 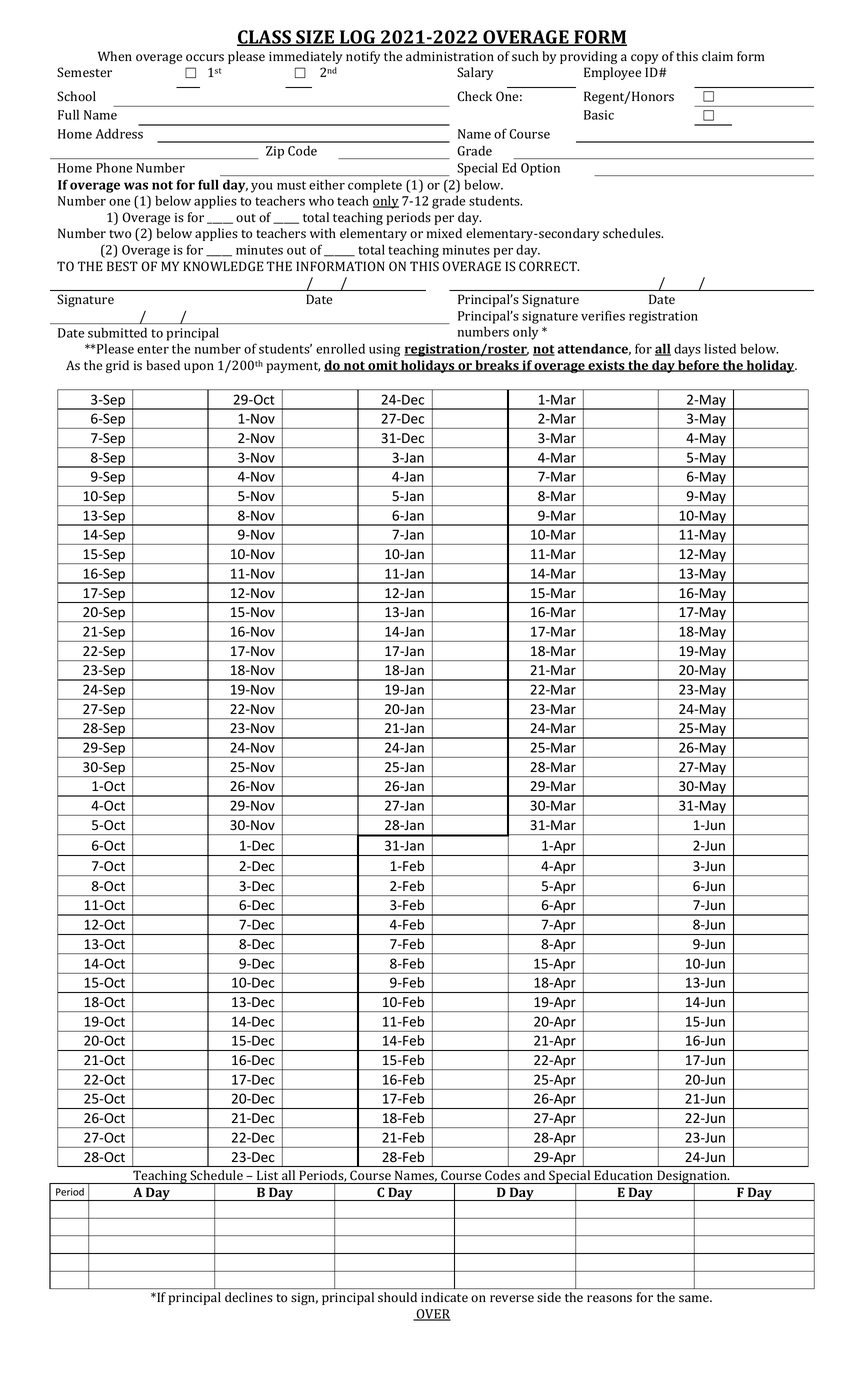 I want to click on reasons, so click(x=609, y=1299).
